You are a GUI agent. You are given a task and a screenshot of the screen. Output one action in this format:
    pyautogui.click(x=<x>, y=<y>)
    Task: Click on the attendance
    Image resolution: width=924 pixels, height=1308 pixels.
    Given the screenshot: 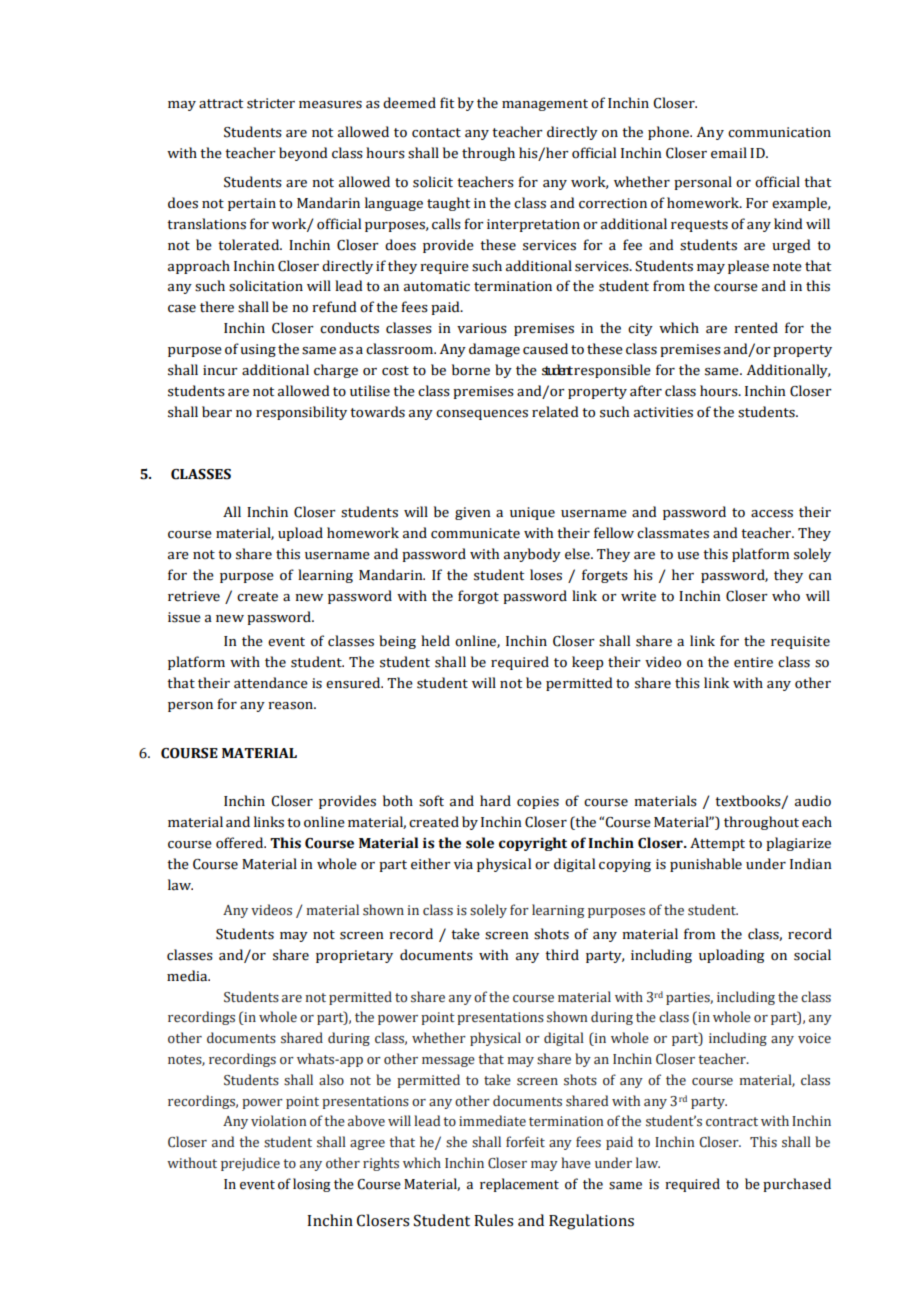 What is the action you would take?
    pyautogui.click(x=271, y=683)
